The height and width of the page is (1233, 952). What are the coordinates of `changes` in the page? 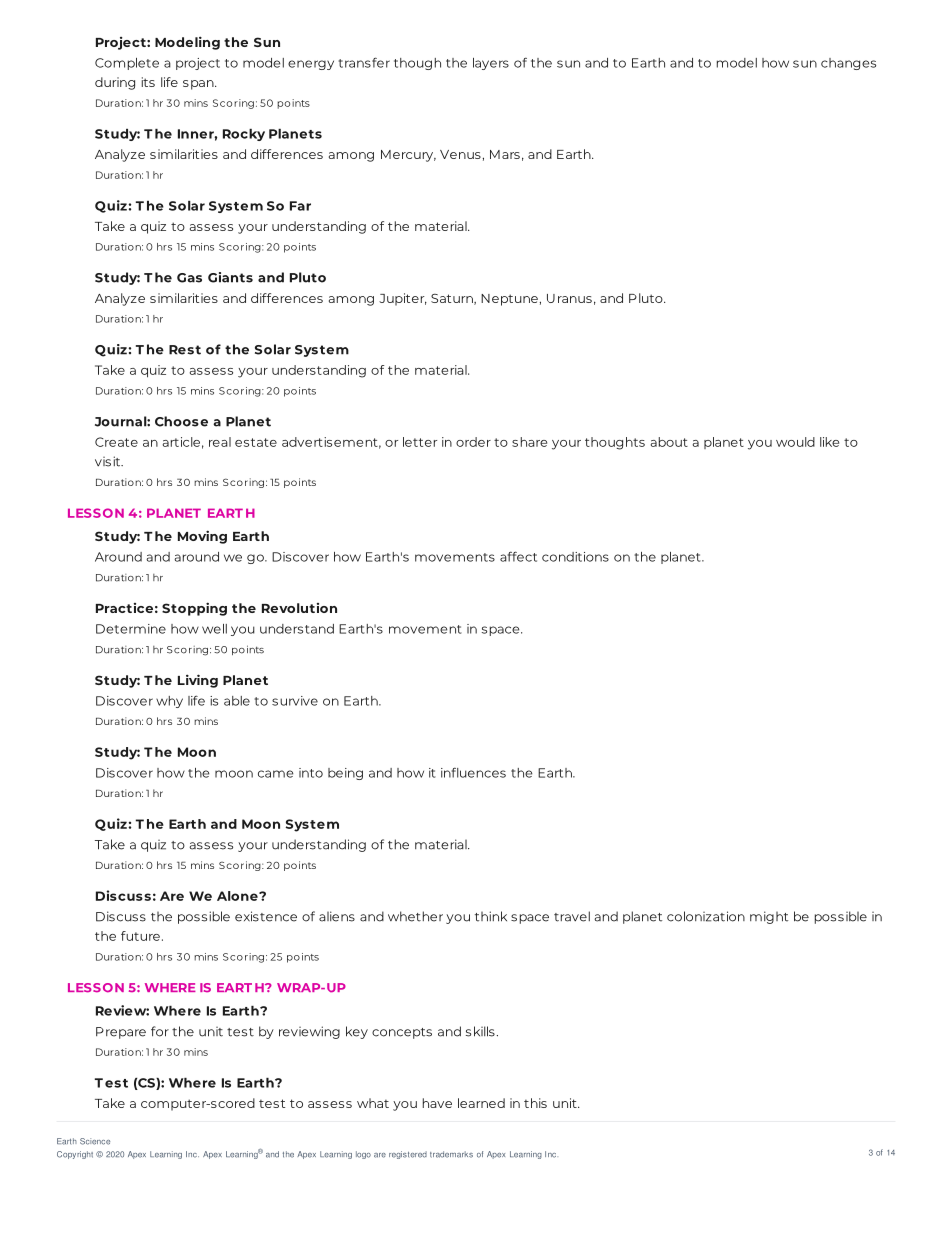 It's located at (848, 64).
